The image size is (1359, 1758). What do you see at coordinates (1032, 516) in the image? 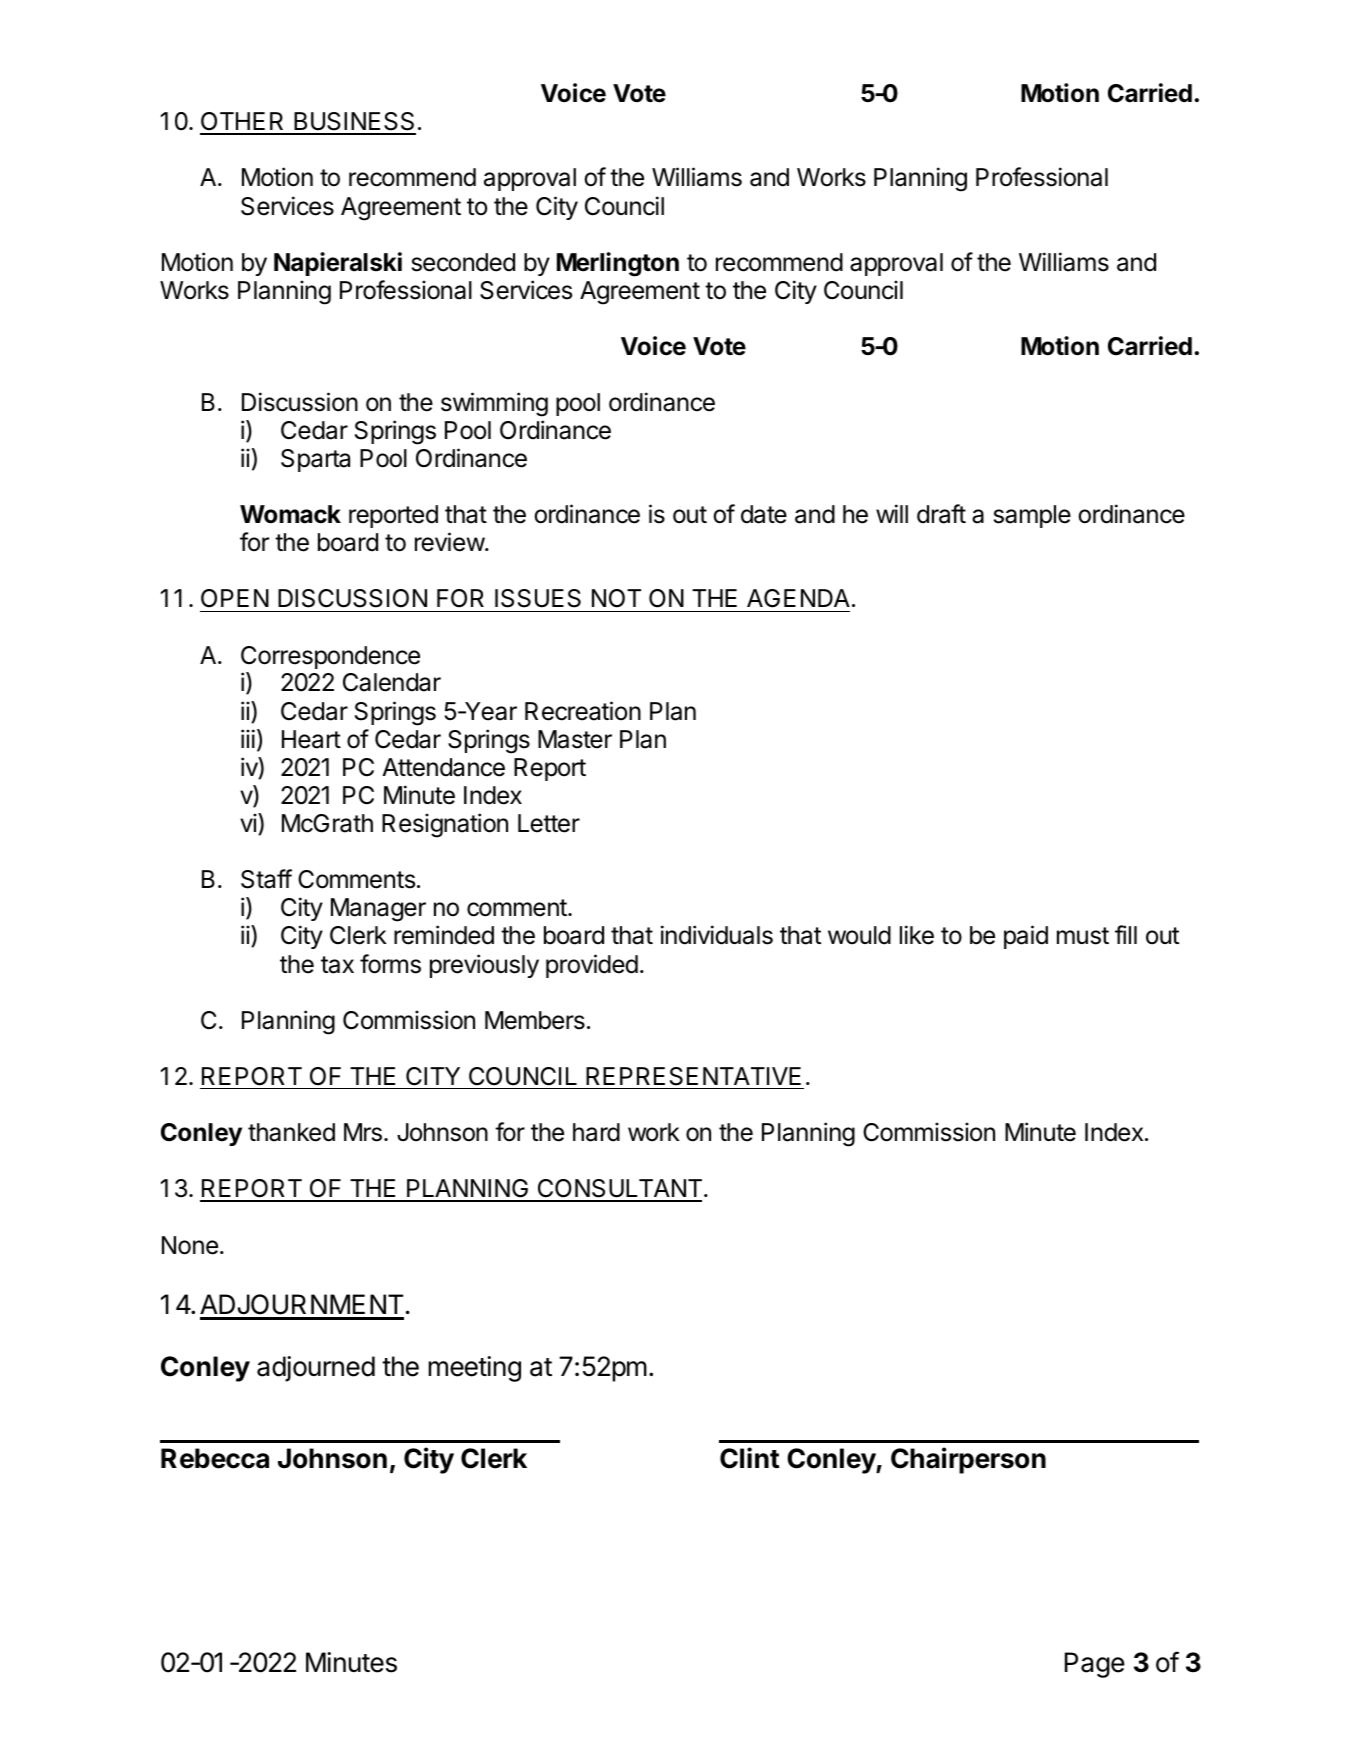
I see `sample` at bounding box center [1032, 516].
